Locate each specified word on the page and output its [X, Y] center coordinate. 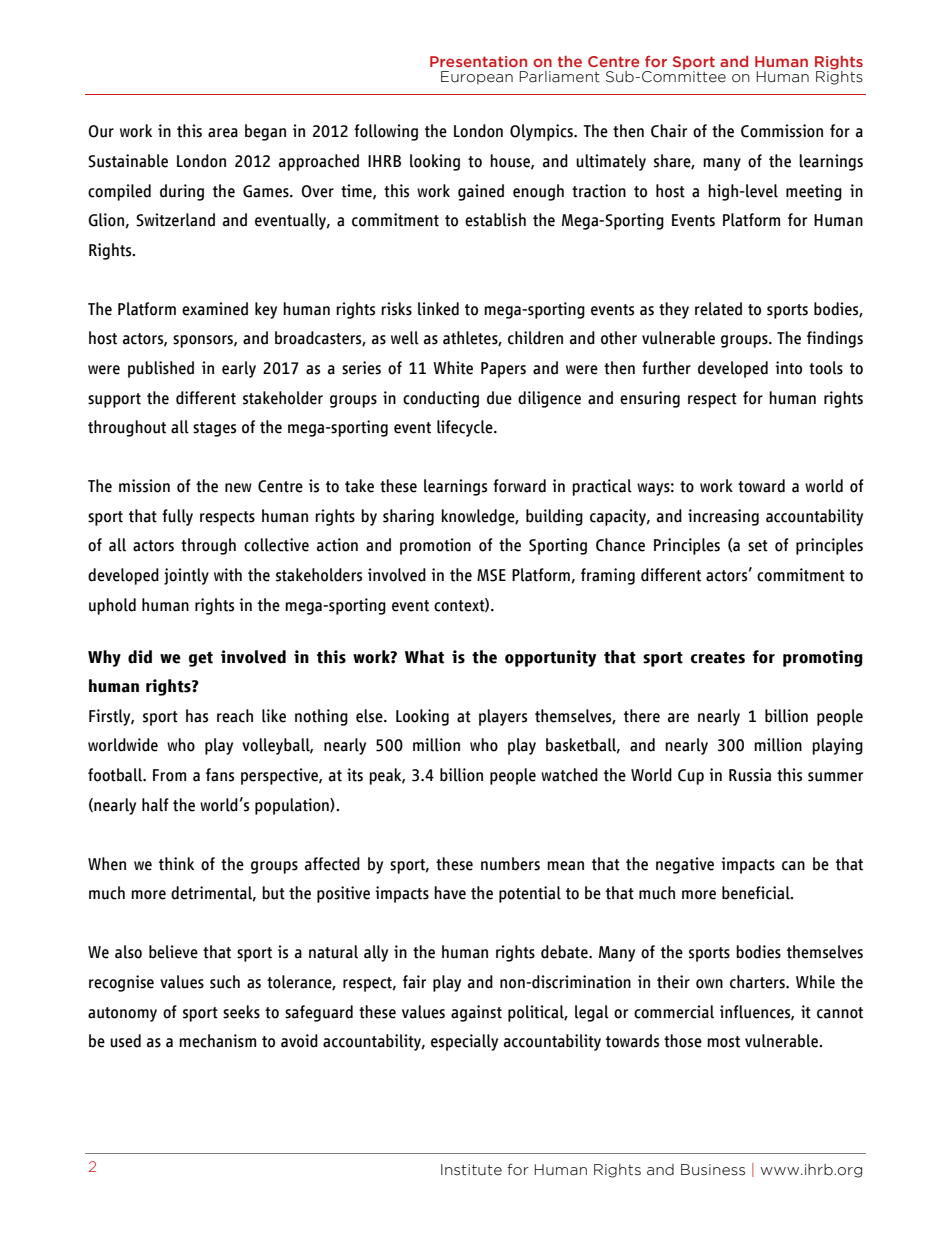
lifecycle [466, 428]
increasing [723, 517]
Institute [471, 1170]
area [223, 133]
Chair [669, 131]
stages [214, 429]
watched [569, 775]
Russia [750, 775]
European [477, 78]
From [169, 775]
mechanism [217, 1041]
